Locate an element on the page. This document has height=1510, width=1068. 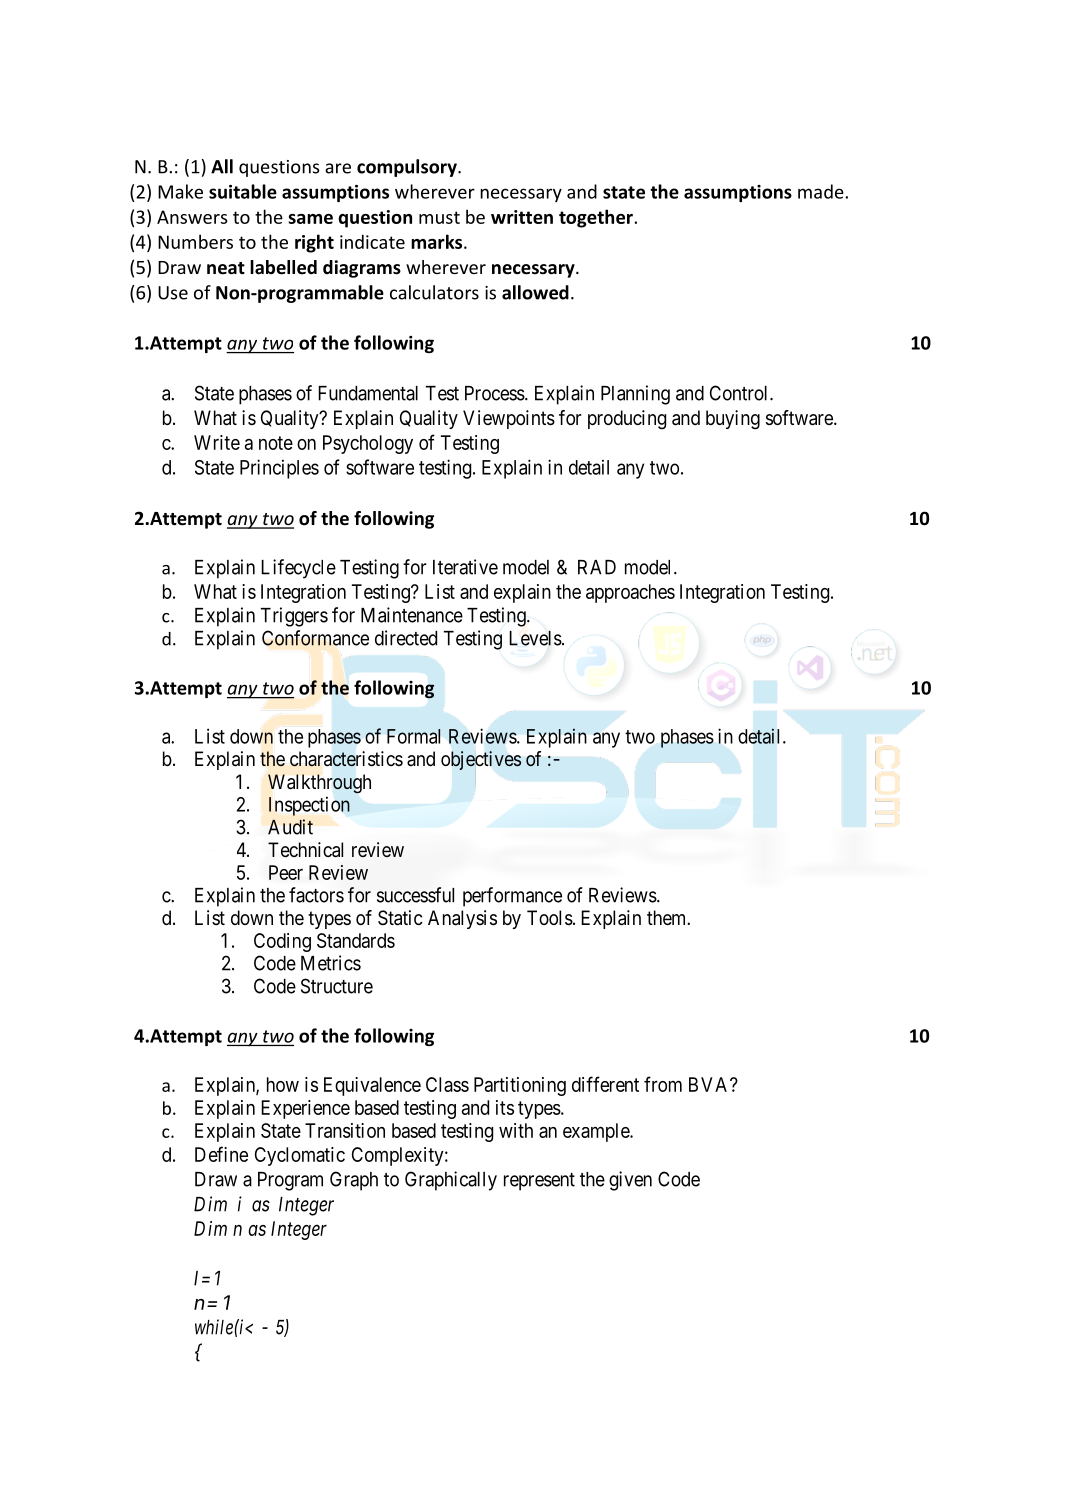
Walkthrough is located at coordinates (319, 784).
